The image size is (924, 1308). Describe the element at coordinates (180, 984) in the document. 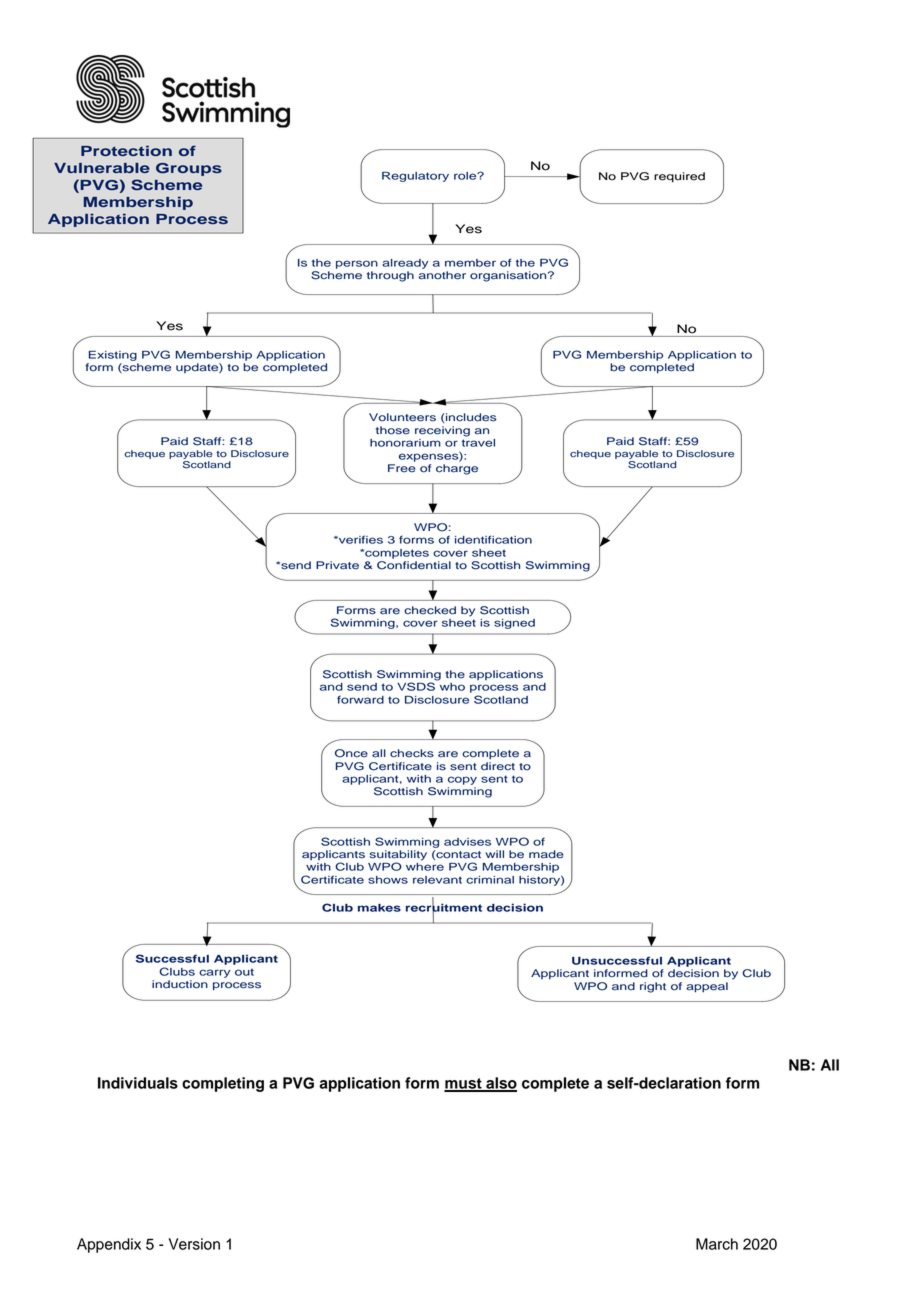

I see `induction` at that location.
